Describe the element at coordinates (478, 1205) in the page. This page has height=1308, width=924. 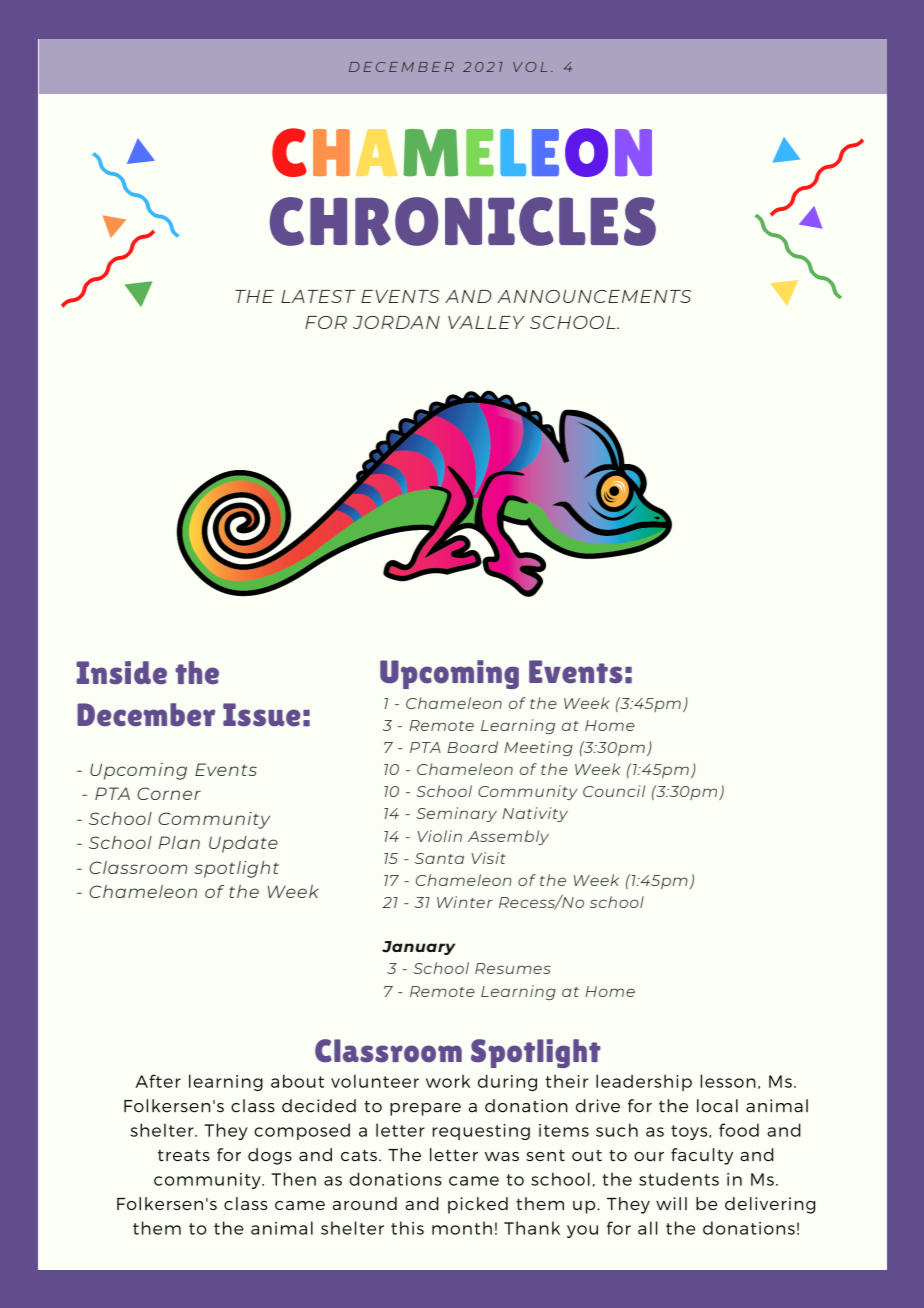
I see `picked` at that location.
